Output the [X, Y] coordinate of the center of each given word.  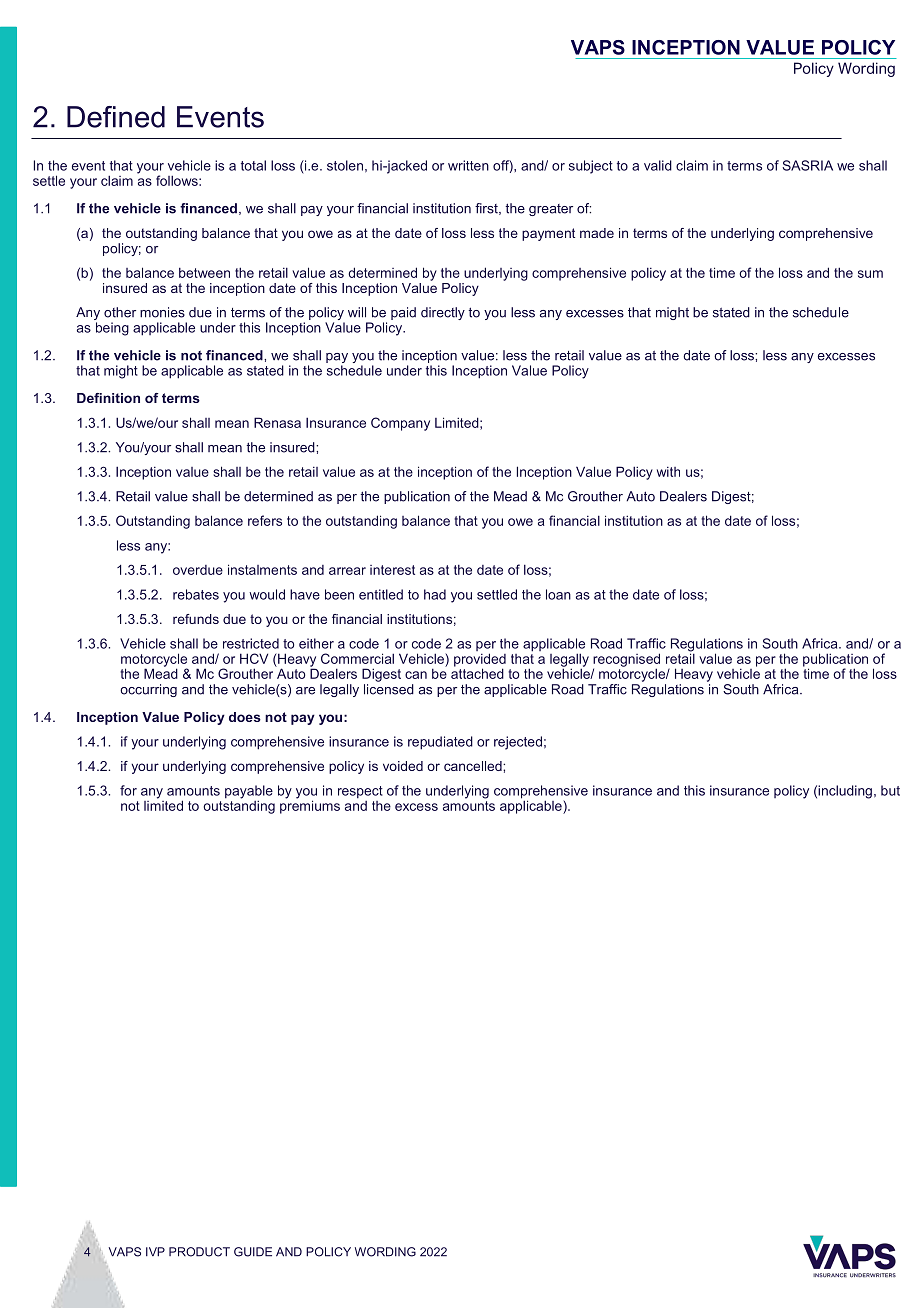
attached [477, 672]
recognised [626, 661]
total [253, 165]
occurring [148, 690]
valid [658, 165]
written [468, 165]
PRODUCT [199, 1252]
